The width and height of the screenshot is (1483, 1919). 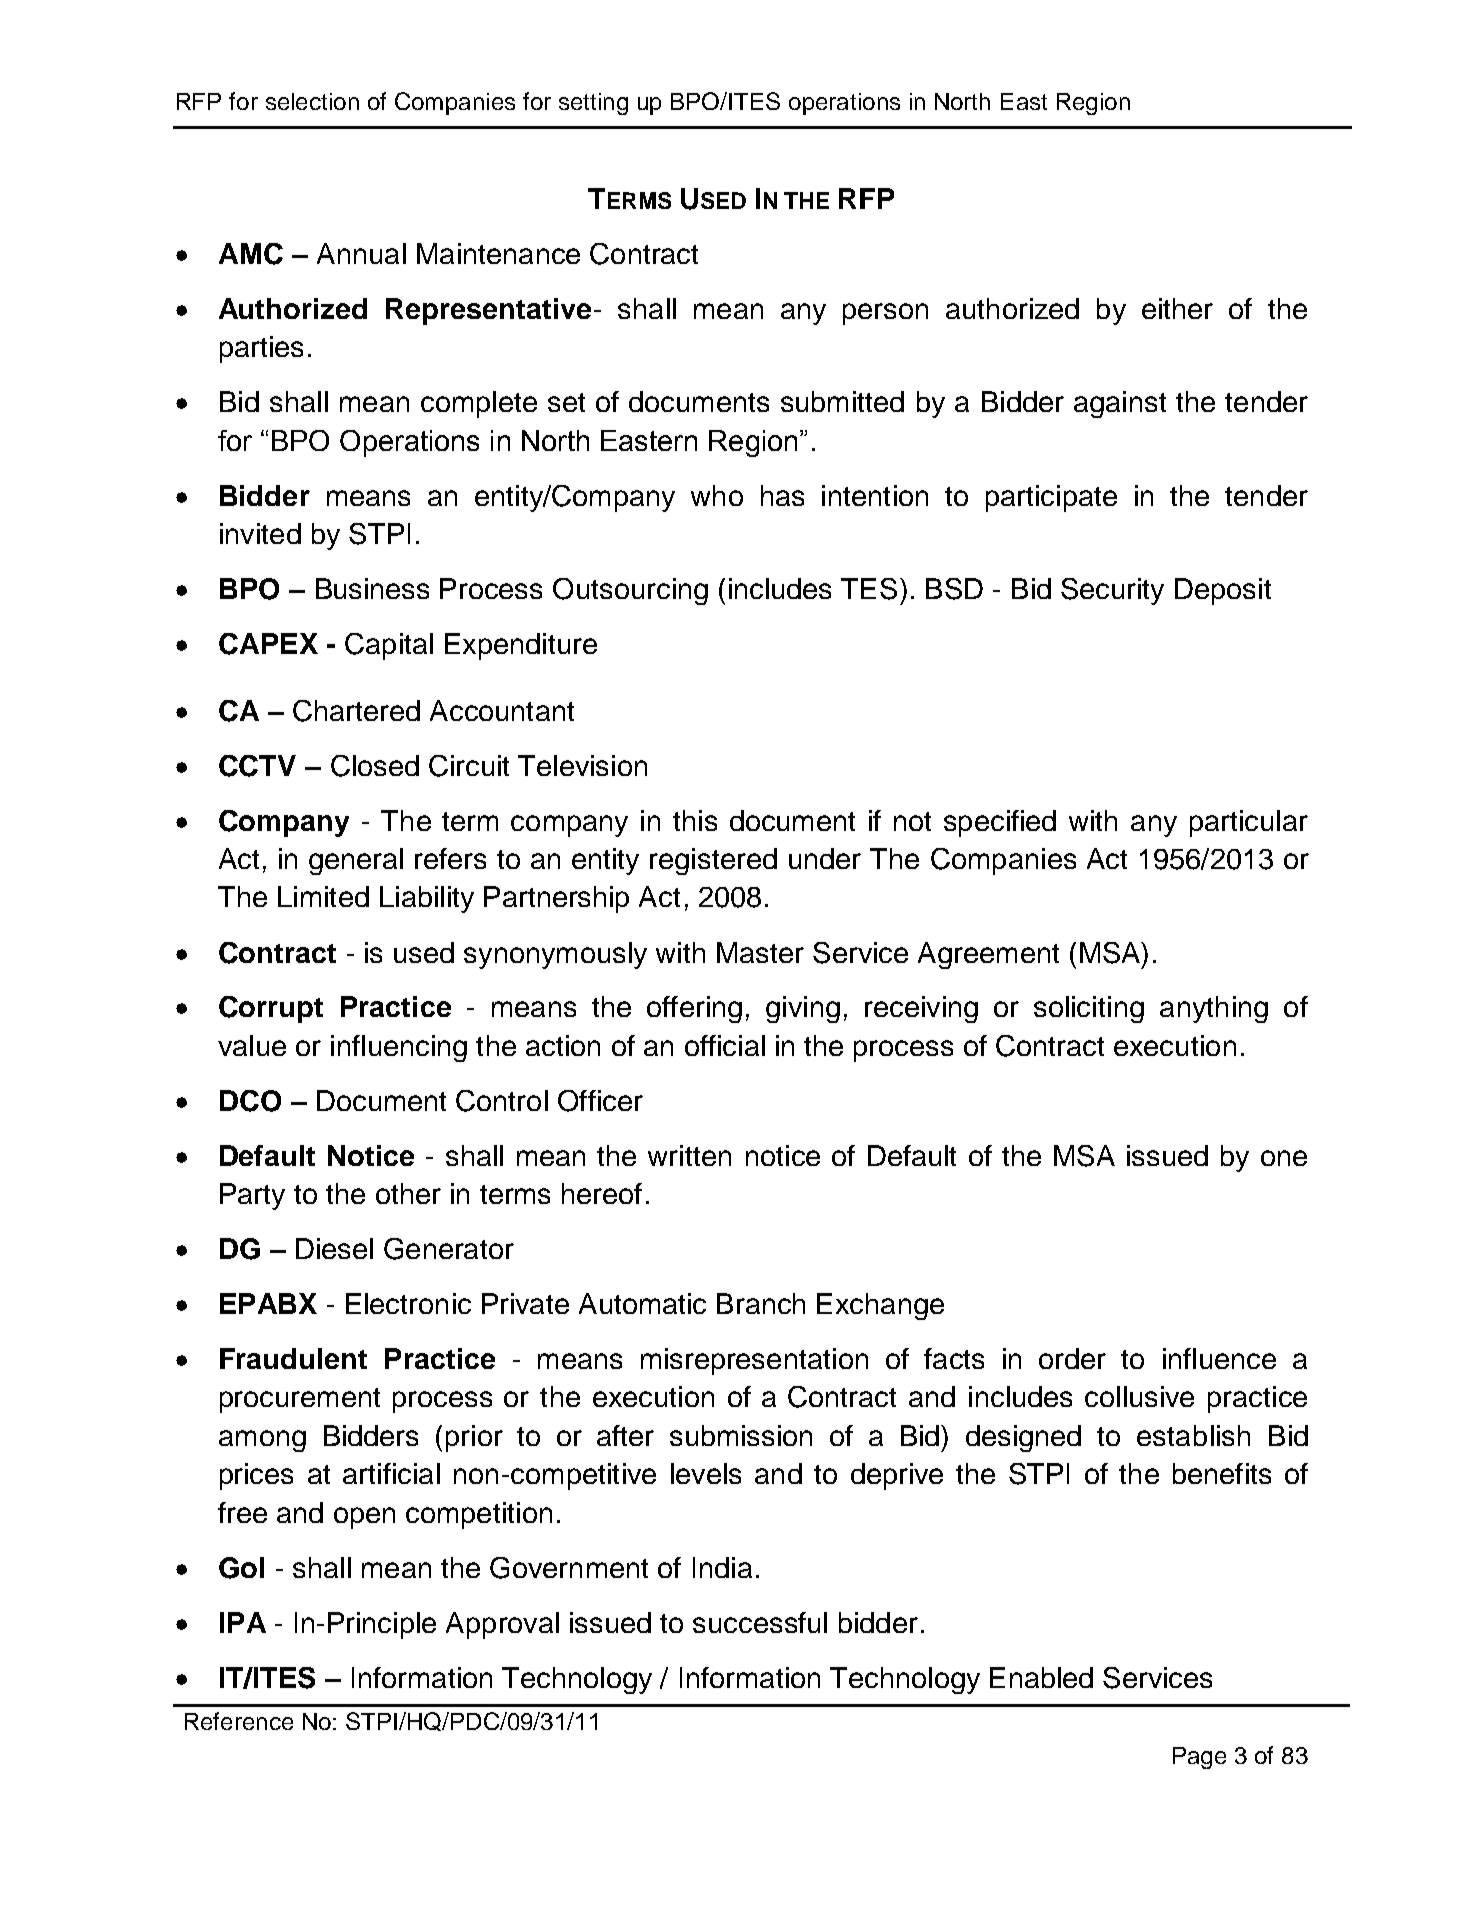 What do you see at coordinates (593, 104) in the screenshot?
I see `setting` at bounding box center [593, 104].
